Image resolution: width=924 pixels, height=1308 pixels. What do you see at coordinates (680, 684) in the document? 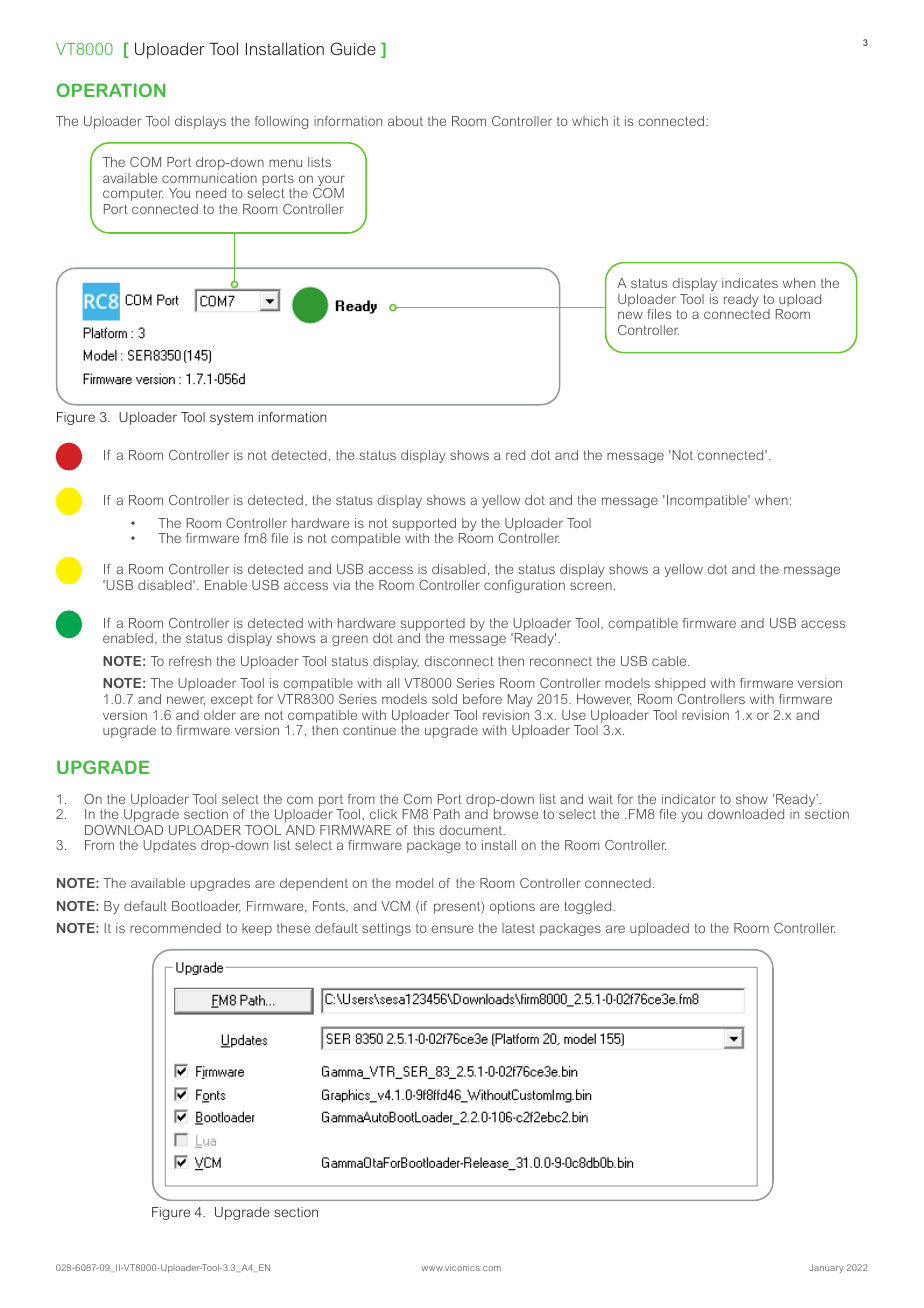
I see `shipped` at bounding box center [680, 684].
